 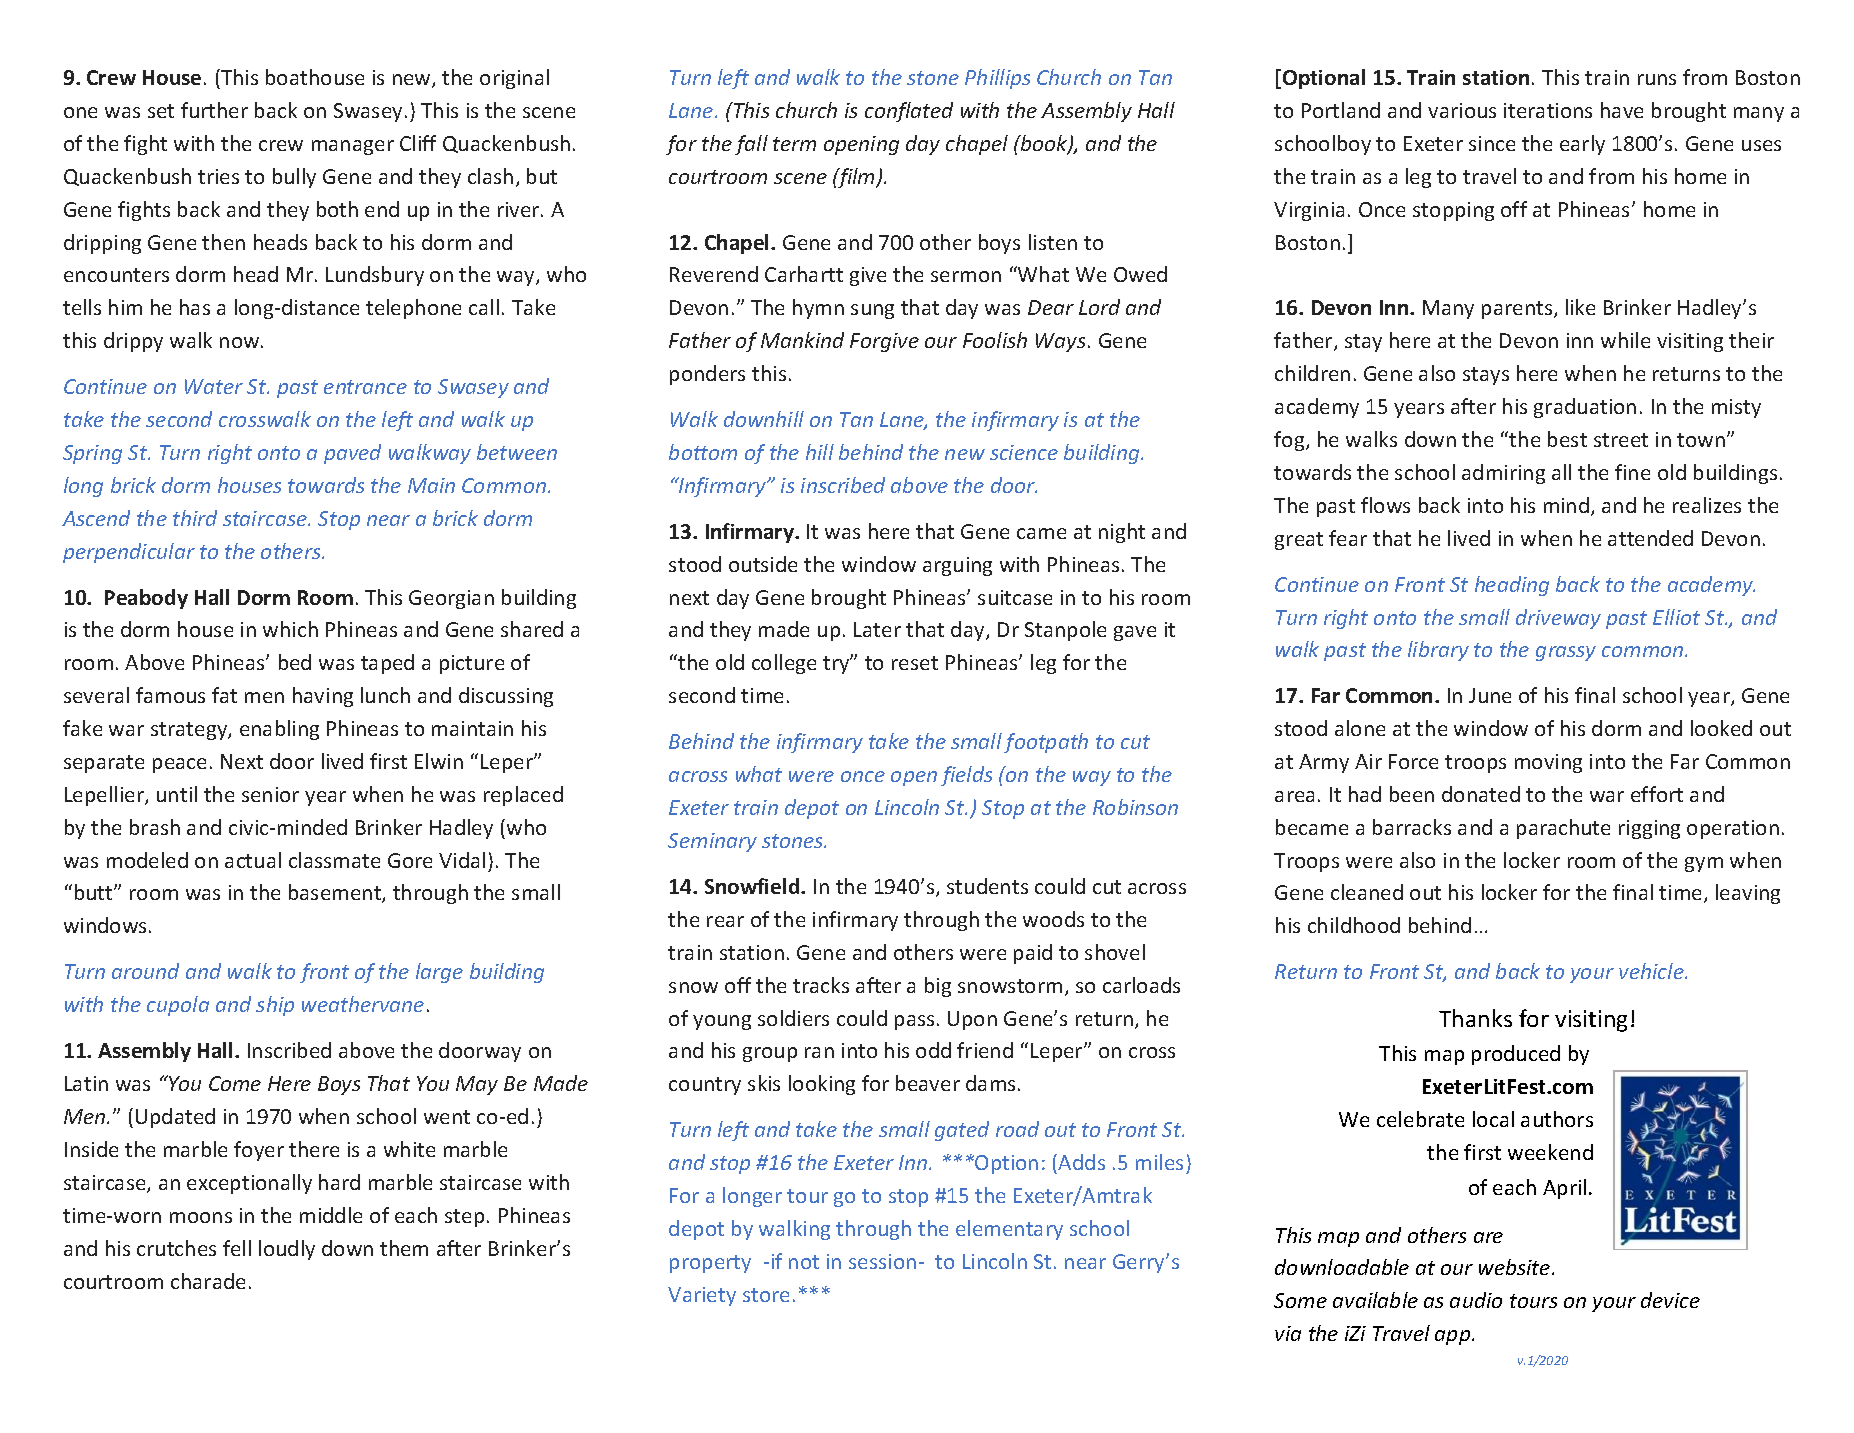 What do you see at coordinates (1490, 695) in the screenshot?
I see `June` at bounding box center [1490, 695].
